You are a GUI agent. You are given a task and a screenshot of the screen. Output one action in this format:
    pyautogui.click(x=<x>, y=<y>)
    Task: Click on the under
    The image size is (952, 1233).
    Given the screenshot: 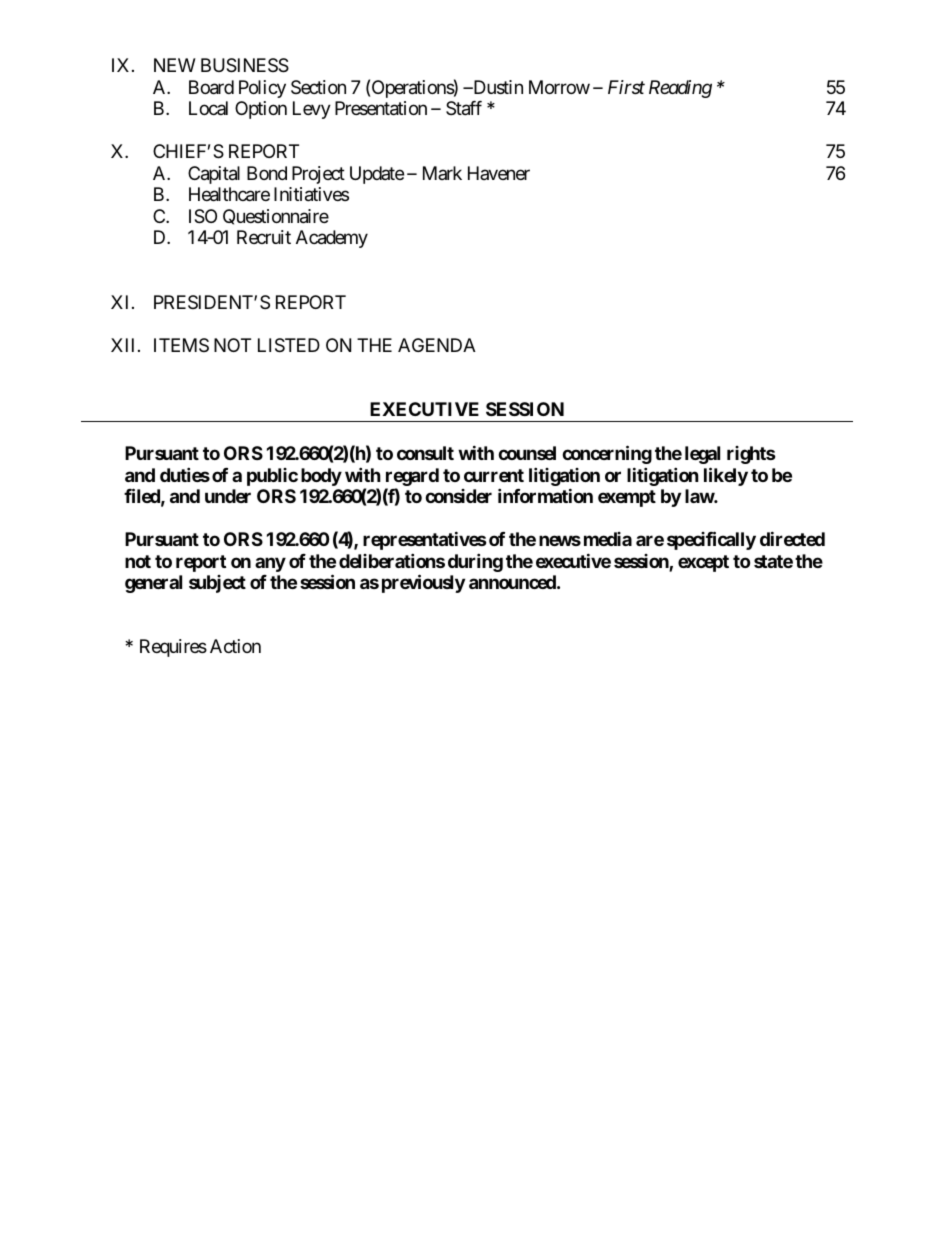 What is the action you would take?
    pyautogui.click(x=228, y=496)
